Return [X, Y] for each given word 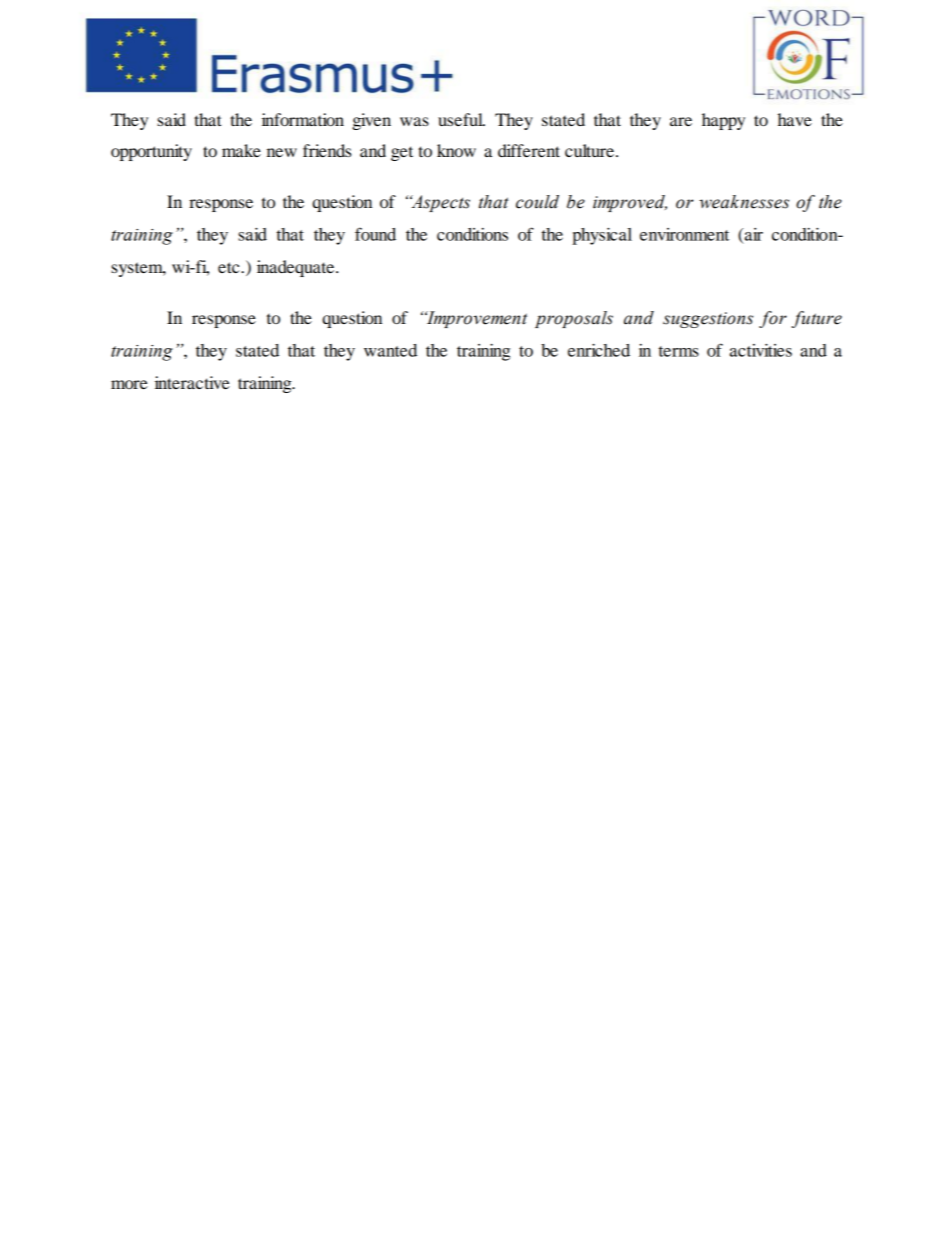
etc [230, 267]
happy [723, 121]
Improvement [476, 319]
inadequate [297, 268]
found [375, 234]
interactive [192, 382]
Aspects [440, 203]
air [752, 235]
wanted [390, 350]
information [303, 119]
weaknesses [744, 202]
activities [761, 350]
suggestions [708, 320]
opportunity [151, 152]
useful [461, 119]
